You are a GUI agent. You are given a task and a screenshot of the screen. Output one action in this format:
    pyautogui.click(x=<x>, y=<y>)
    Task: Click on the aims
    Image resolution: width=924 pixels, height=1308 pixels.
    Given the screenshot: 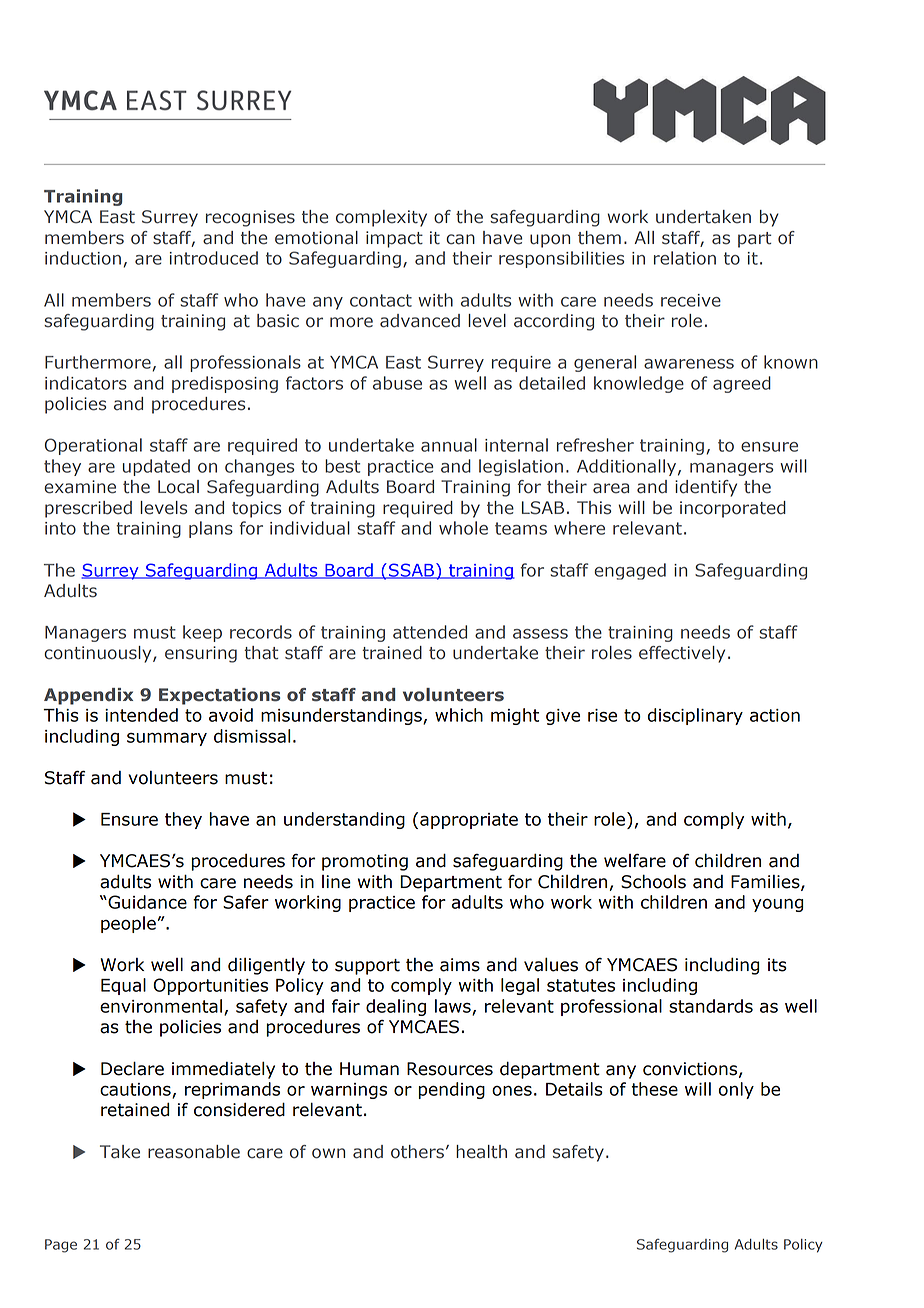 What is the action you would take?
    pyautogui.click(x=460, y=965)
